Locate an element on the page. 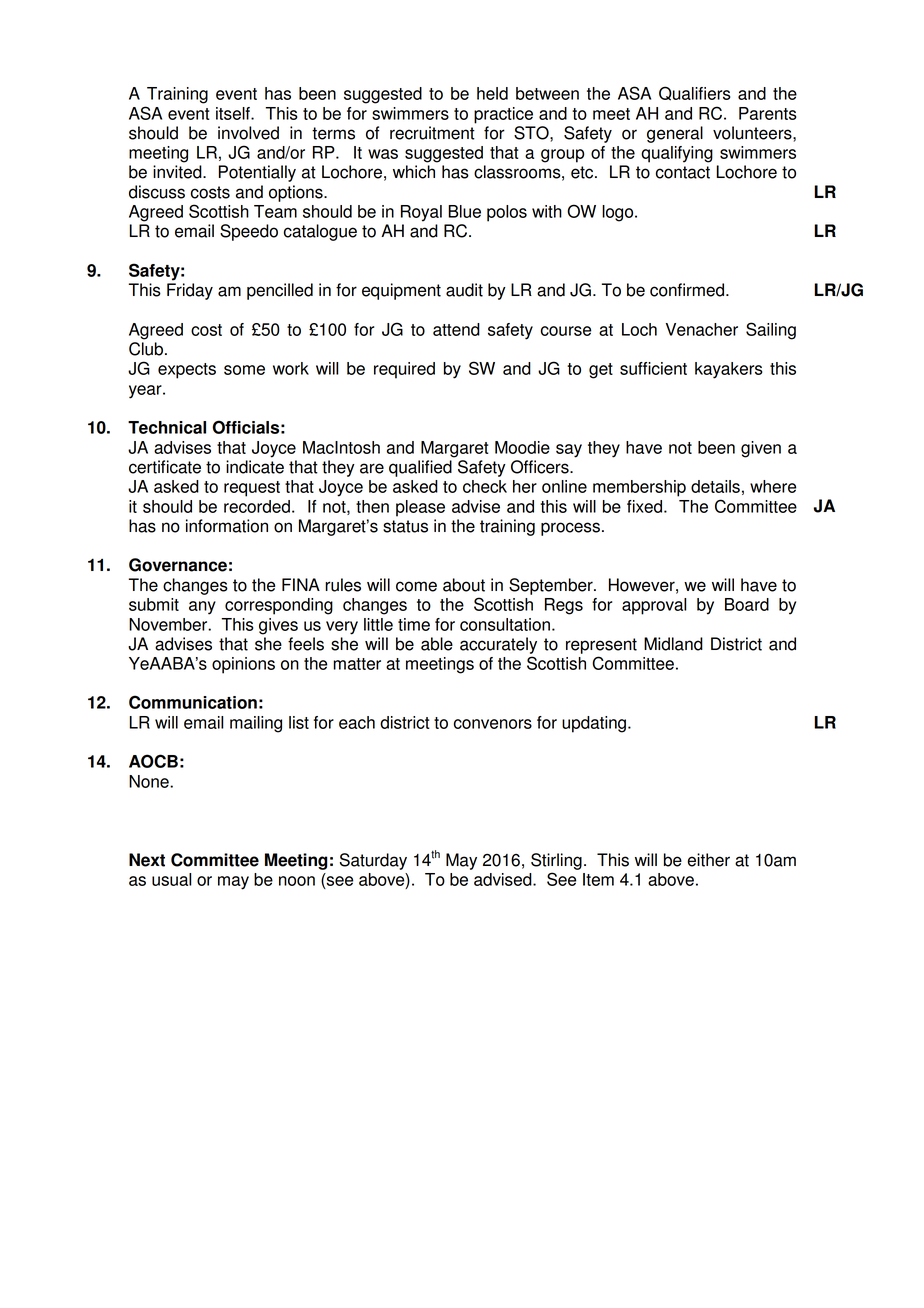 Image resolution: width=924 pixels, height=1308 pixels. opinions is located at coordinates (243, 665).
